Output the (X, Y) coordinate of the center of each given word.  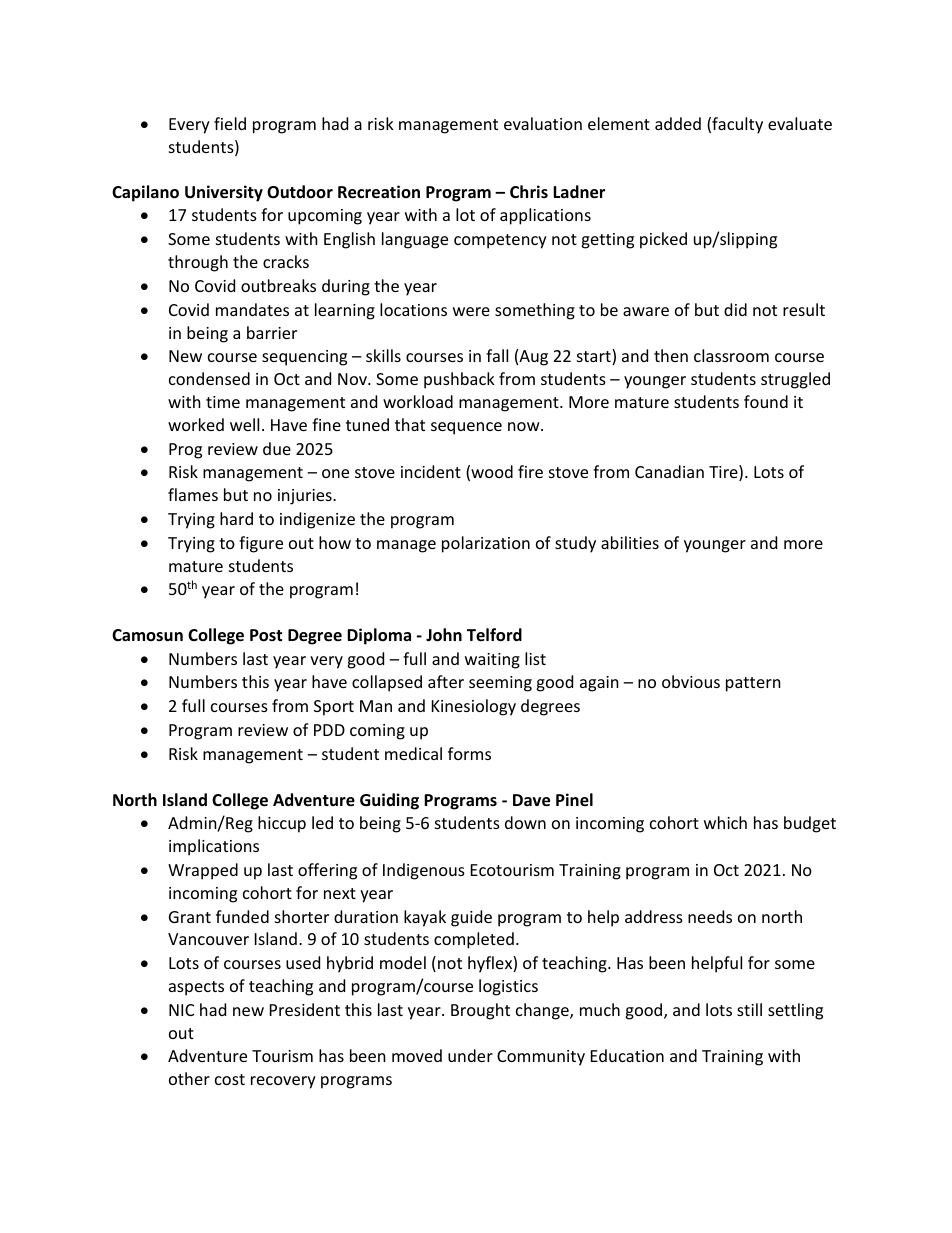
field (230, 123)
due (277, 448)
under (470, 1055)
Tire (724, 473)
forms (469, 753)
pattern (753, 684)
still (749, 1009)
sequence (466, 428)
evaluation (543, 123)
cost (230, 1079)
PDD (329, 730)
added (678, 123)
